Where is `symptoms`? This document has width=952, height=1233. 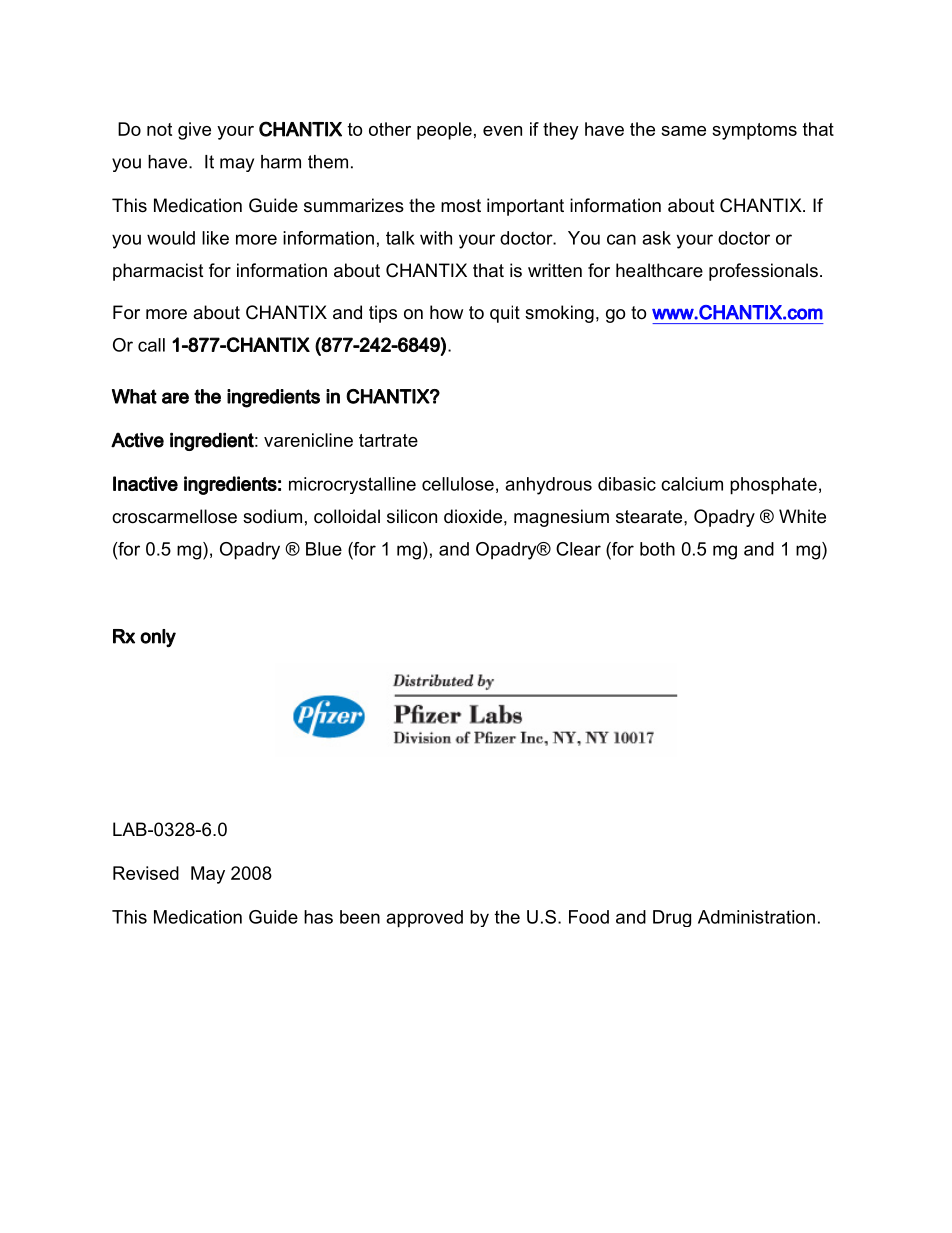 symptoms is located at coordinates (754, 131).
